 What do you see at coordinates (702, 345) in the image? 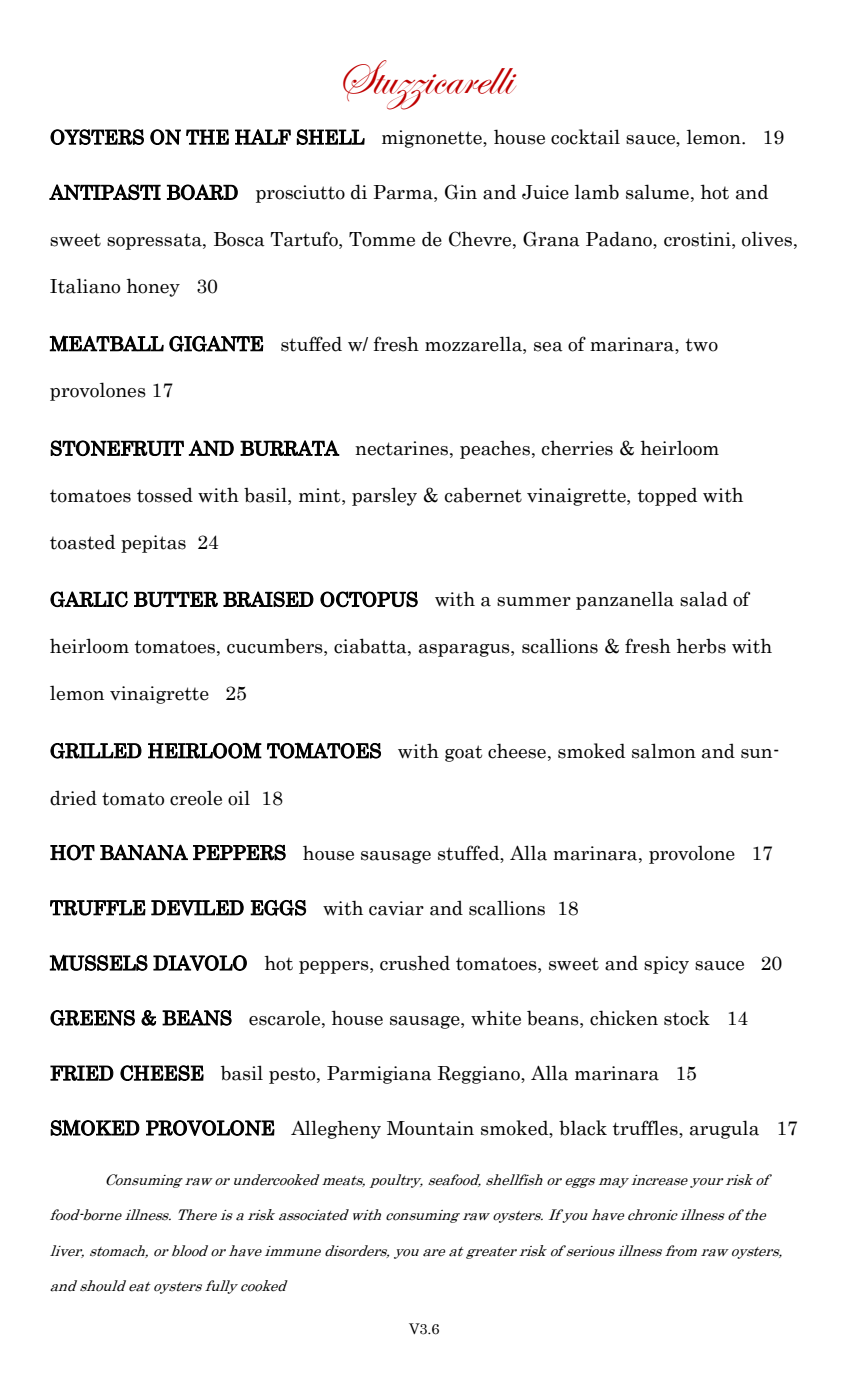
I see `two` at bounding box center [702, 345].
